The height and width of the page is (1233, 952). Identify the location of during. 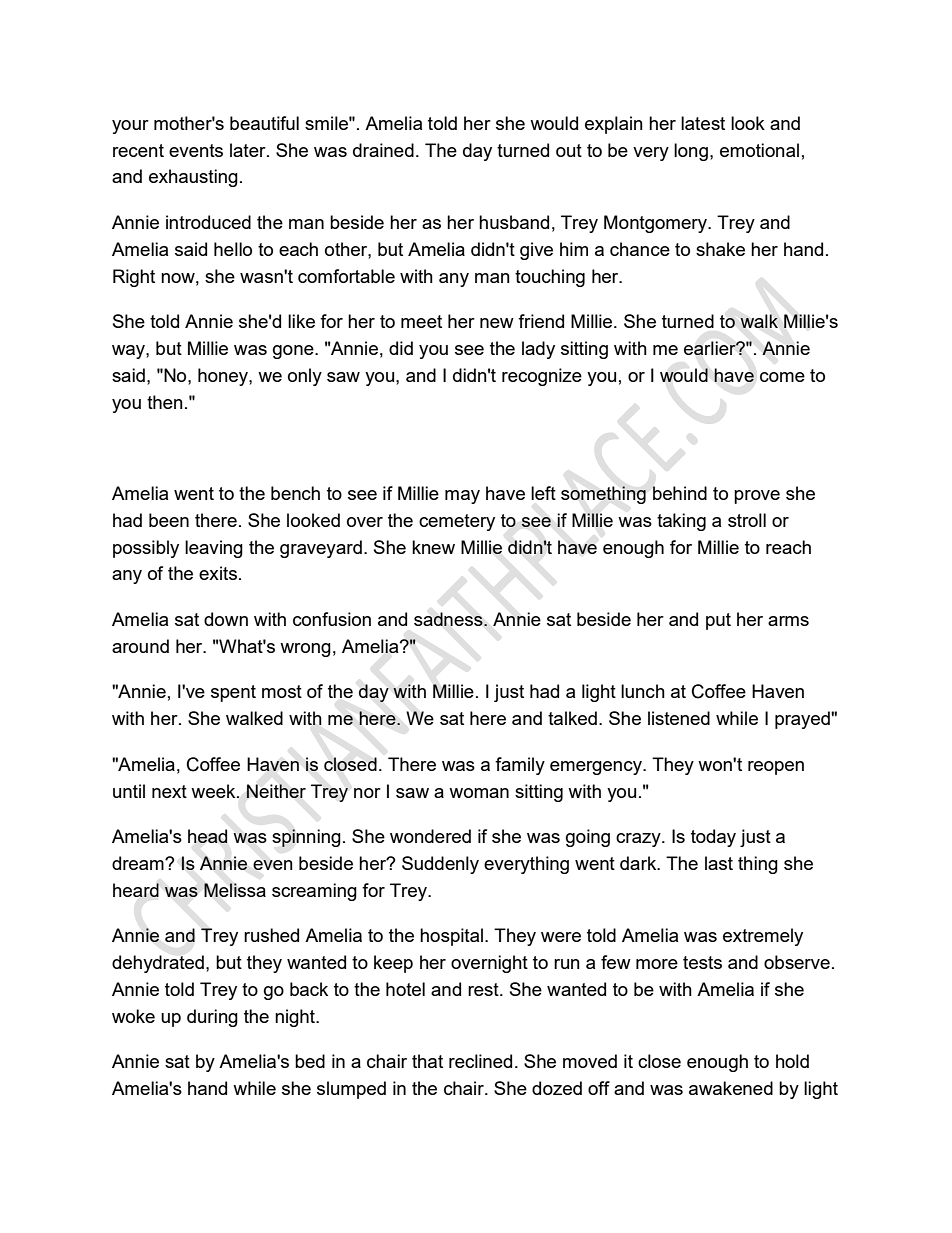
(212, 1018).
